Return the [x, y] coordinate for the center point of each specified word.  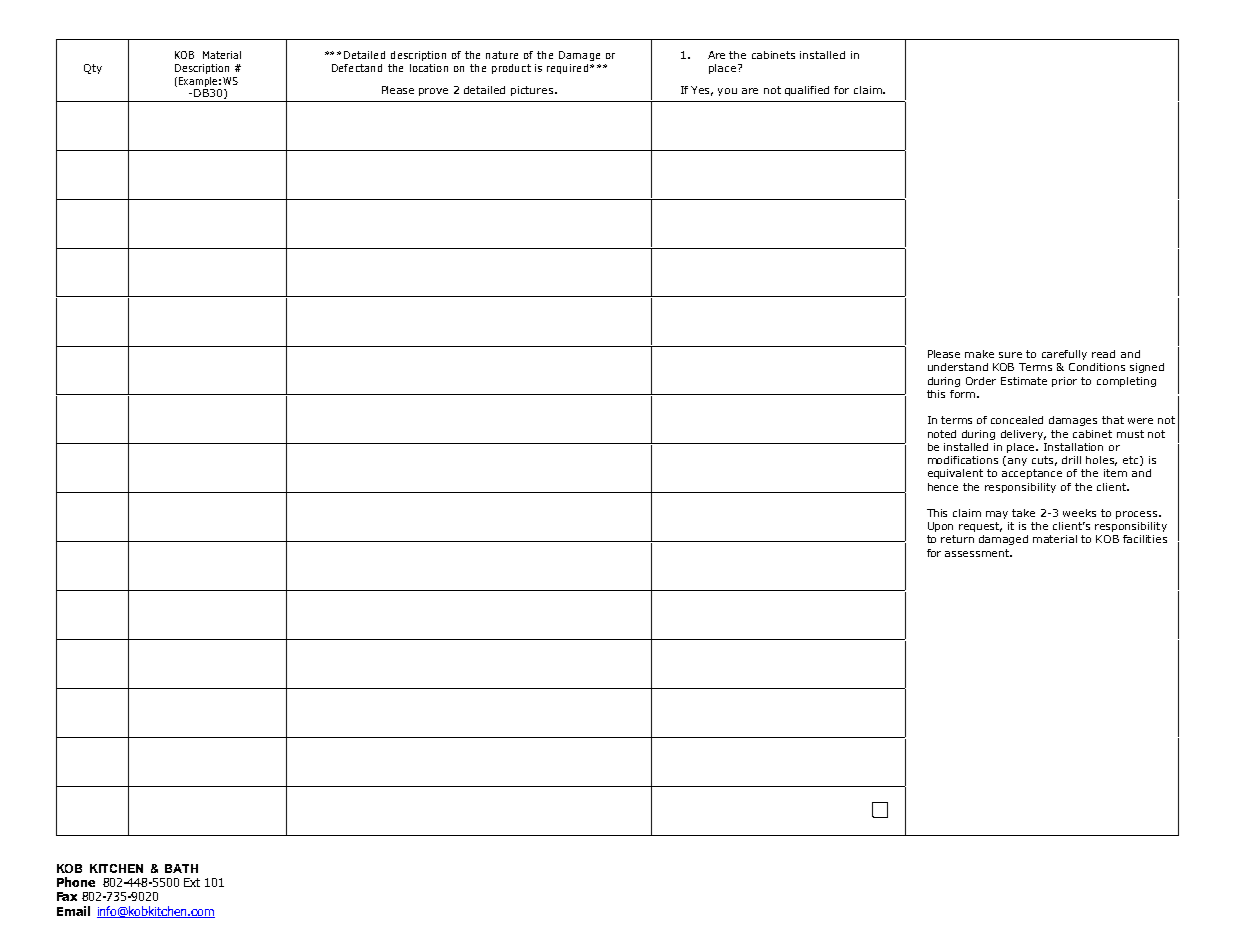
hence [943, 487]
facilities [1145, 539]
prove [433, 92]
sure [1010, 355]
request [980, 527]
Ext [192, 882]
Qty [93, 69]
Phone [76, 882]
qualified [807, 91]
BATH [181, 868]
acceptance [1032, 474]
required [567, 69]
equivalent [955, 474]
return [957, 539]
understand [958, 367]
